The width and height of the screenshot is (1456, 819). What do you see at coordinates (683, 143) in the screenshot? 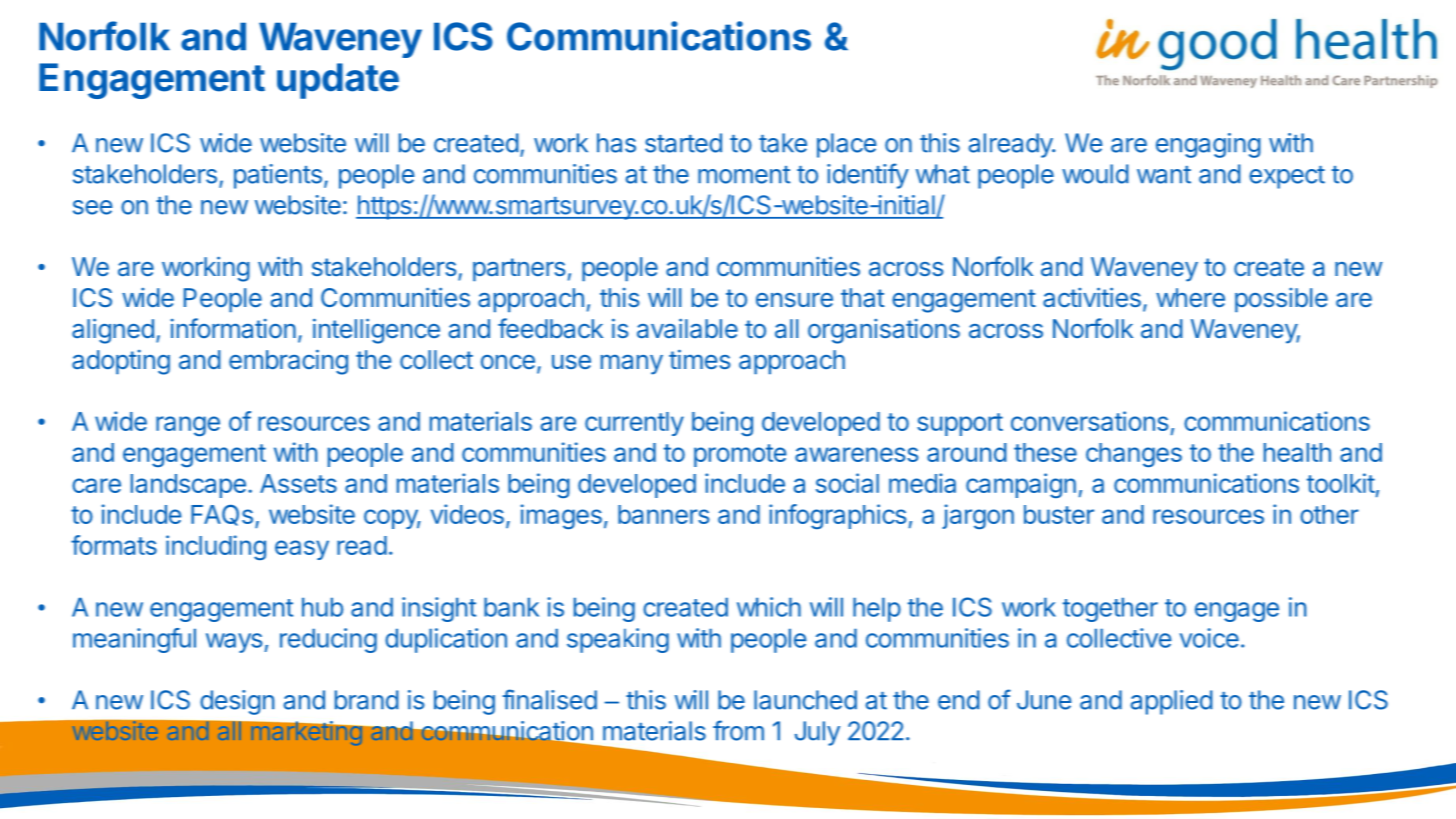
I see `started` at bounding box center [683, 143].
